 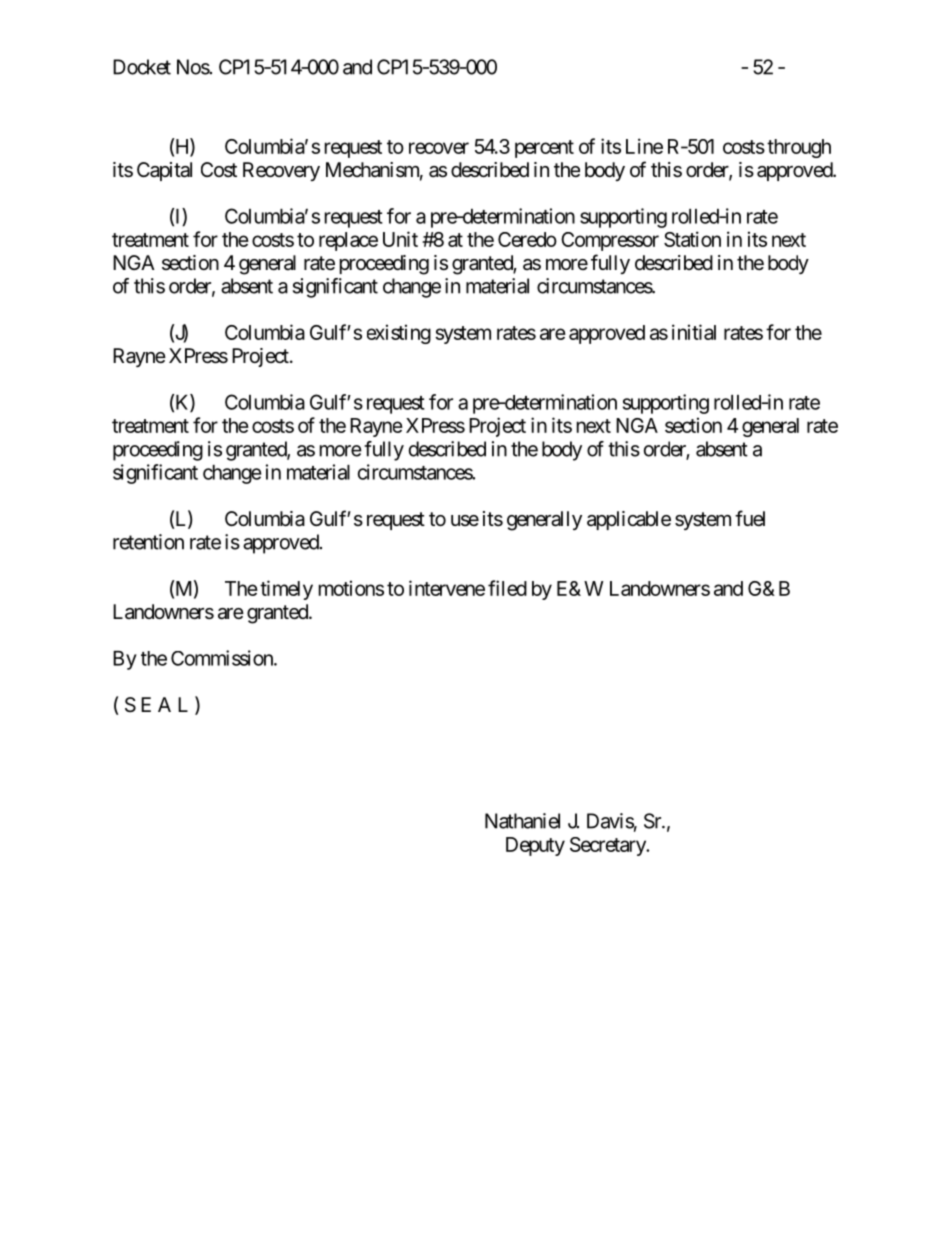 What do you see at coordinates (522, 821) in the document?
I see `Nathaniel` at bounding box center [522, 821].
